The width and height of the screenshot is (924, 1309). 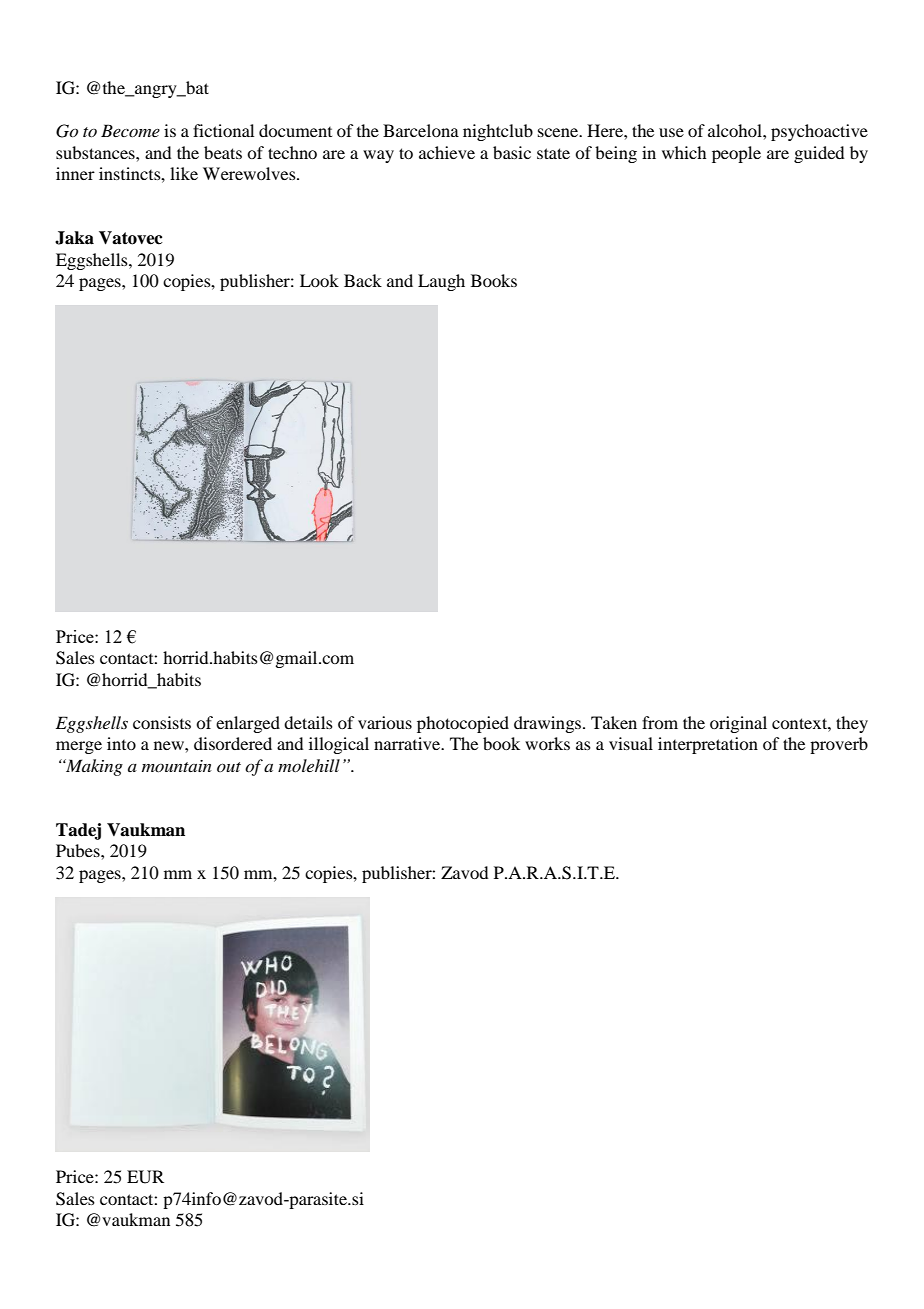 I want to click on narrative, so click(x=408, y=743).
